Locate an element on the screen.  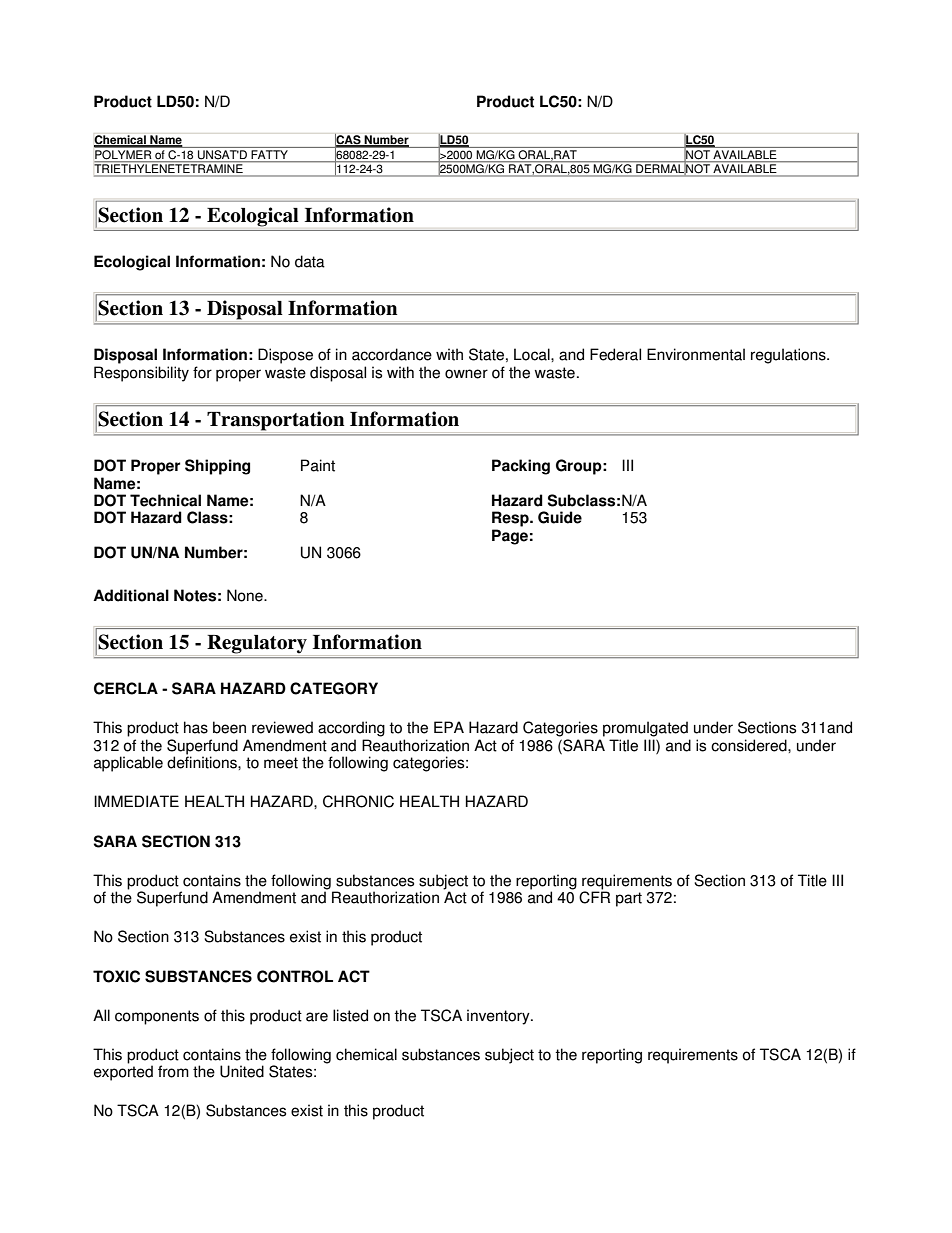
data is located at coordinates (310, 261).
